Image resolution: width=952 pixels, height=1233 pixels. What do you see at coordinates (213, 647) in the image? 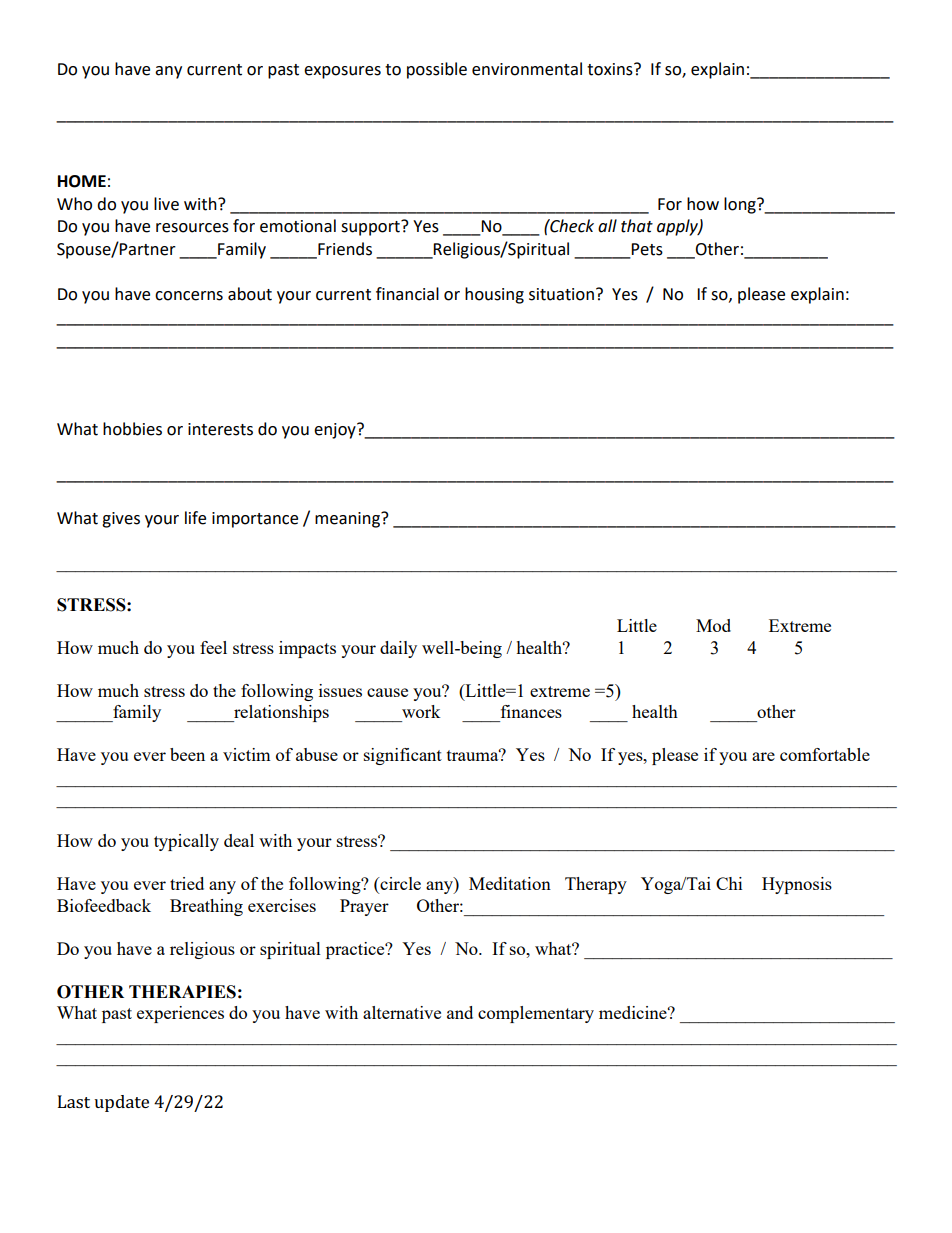
I see `feel` at bounding box center [213, 647].
